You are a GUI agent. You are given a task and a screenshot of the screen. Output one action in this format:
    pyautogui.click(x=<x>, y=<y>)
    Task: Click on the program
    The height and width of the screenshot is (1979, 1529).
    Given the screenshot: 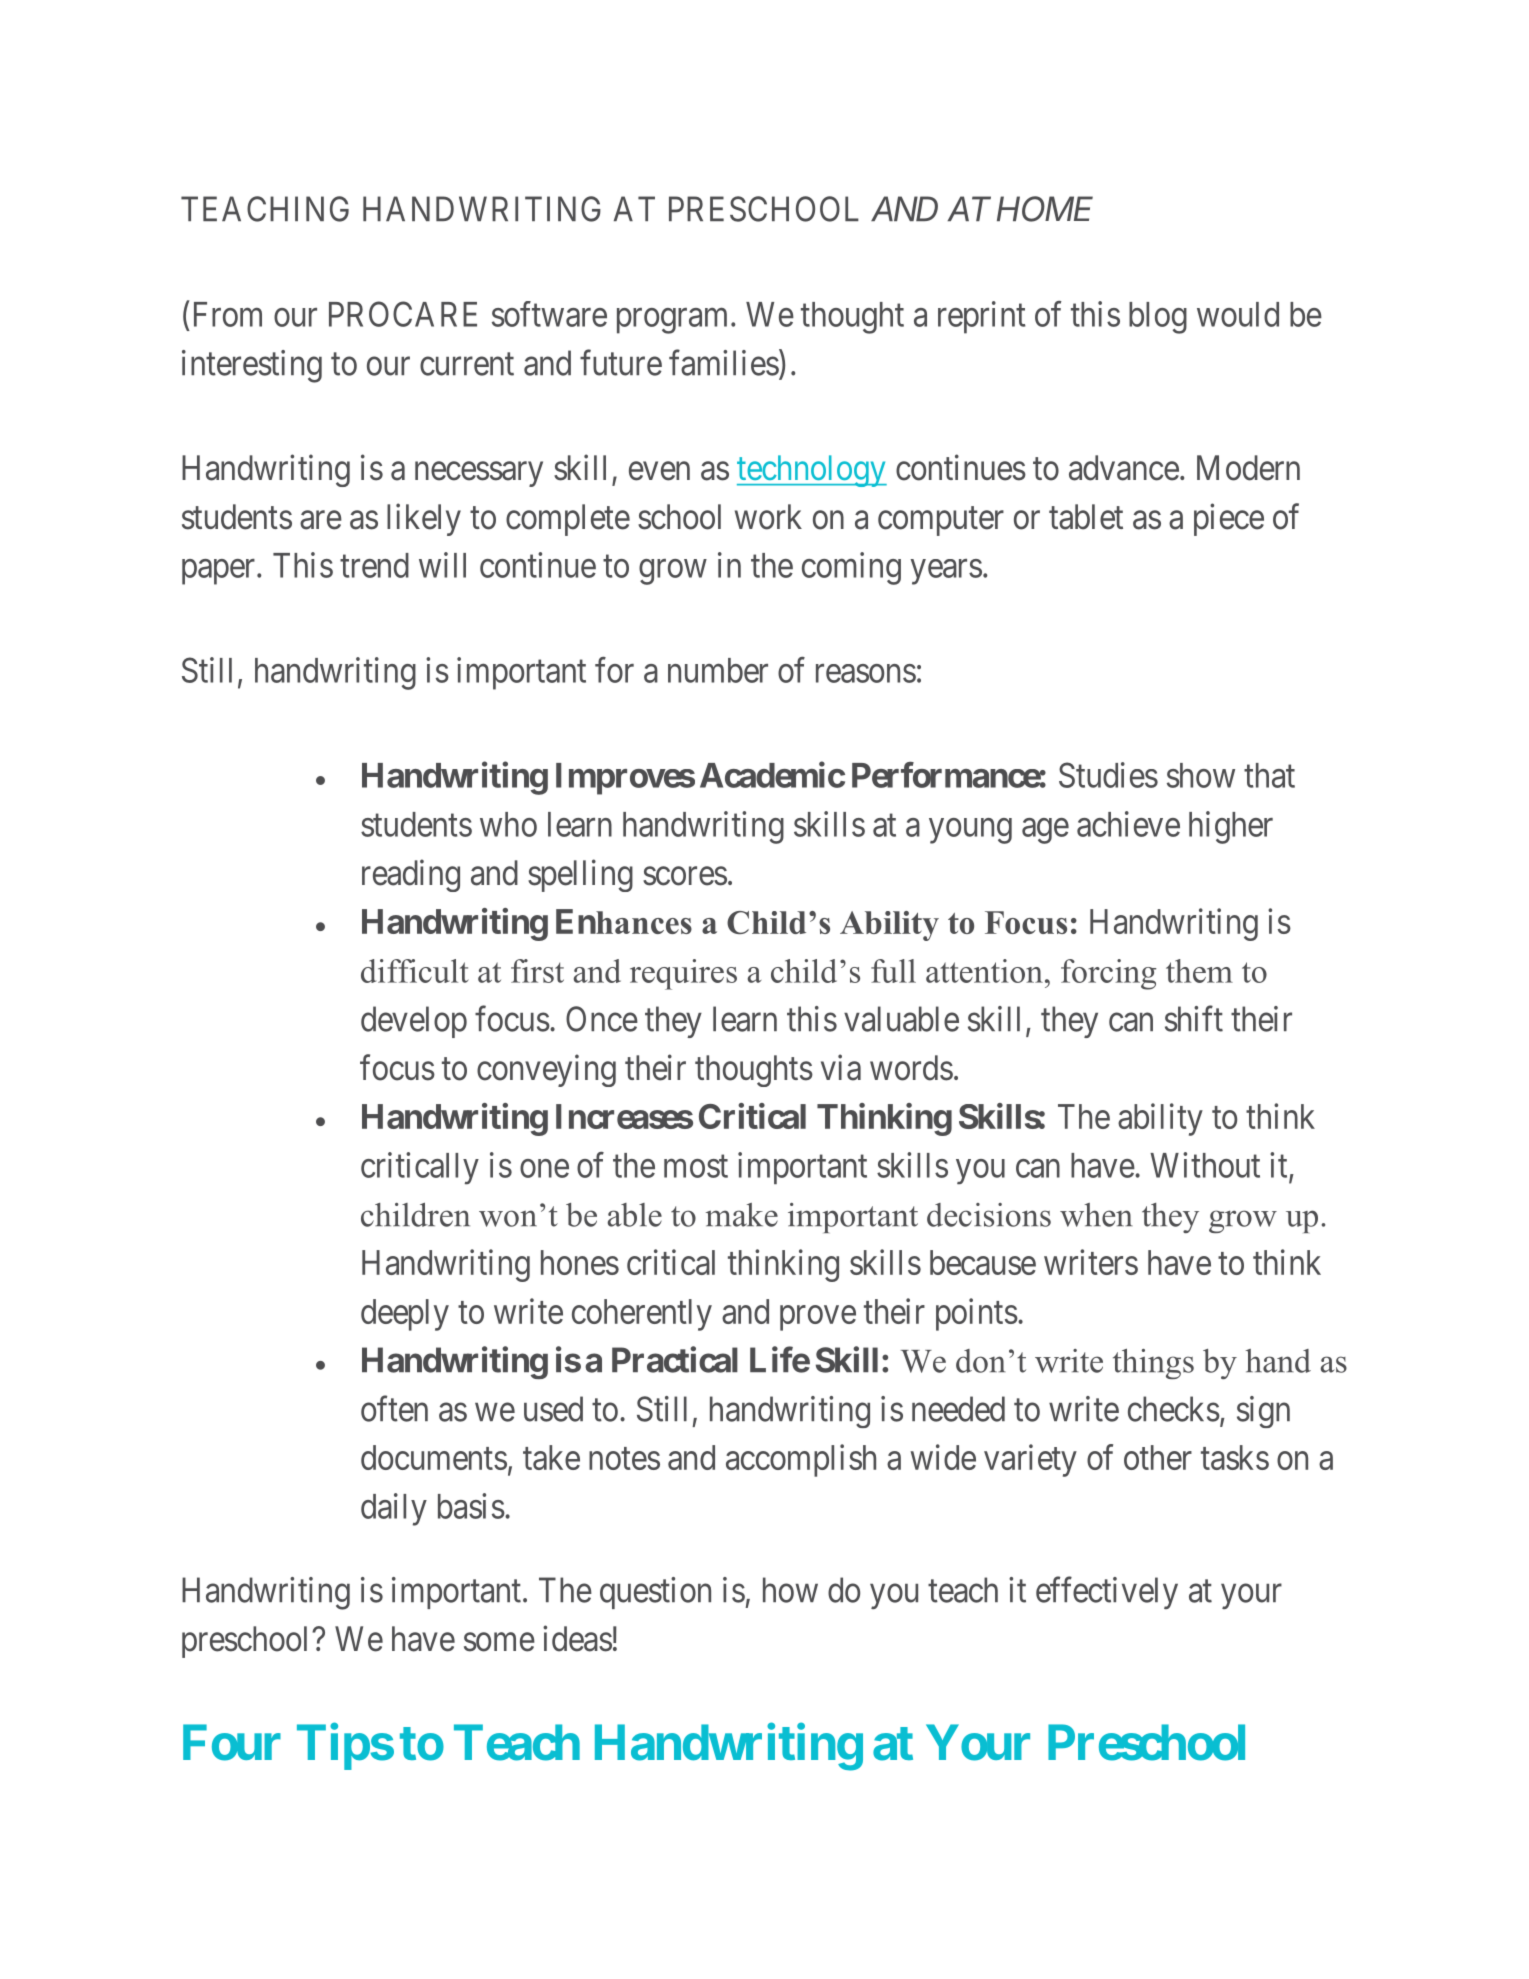 What is the action you would take?
    pyautogui.click(x=672, y=321)
